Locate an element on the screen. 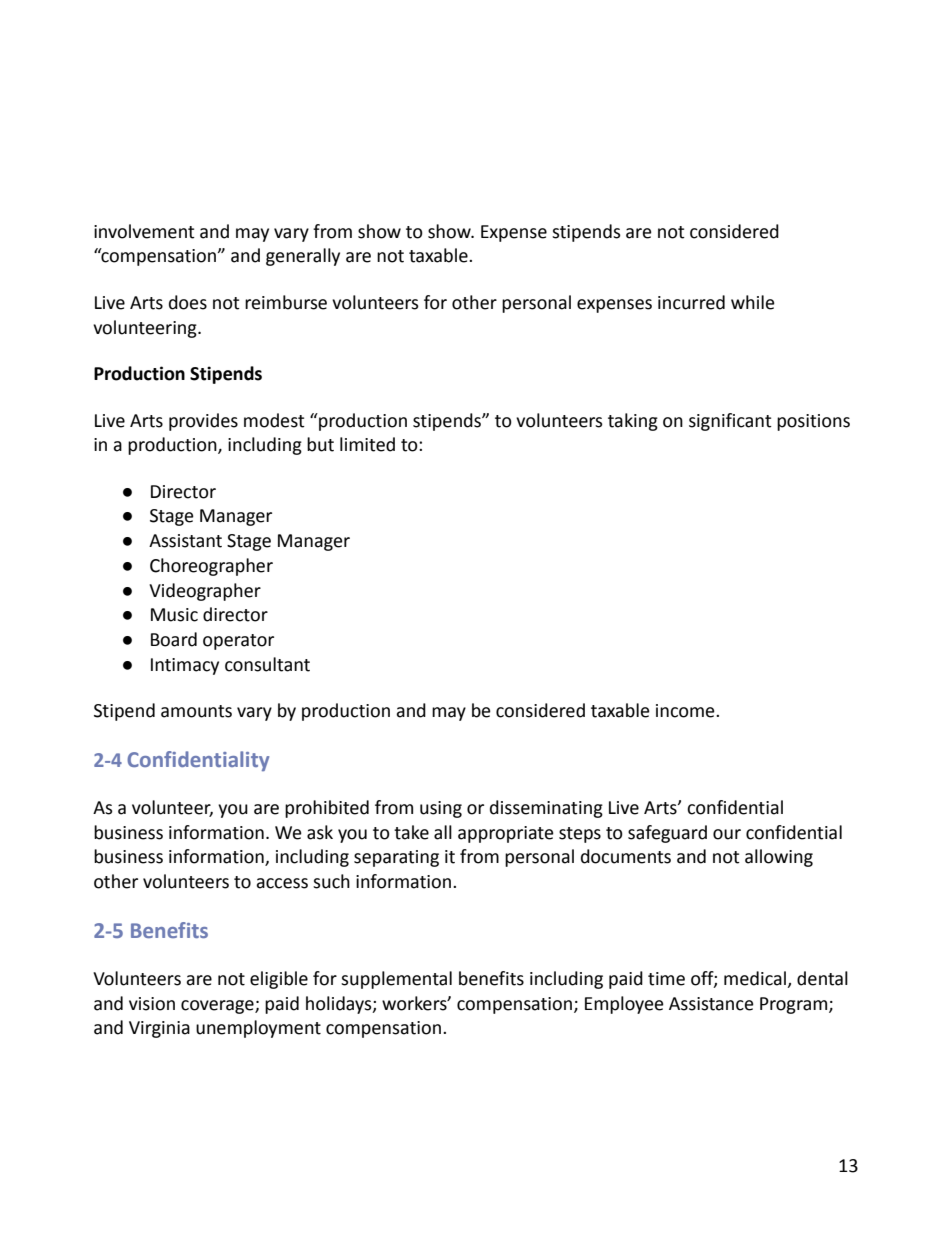 This screenshot has width=952, height=1233. supplemental is located at coordinates (396, 980).
